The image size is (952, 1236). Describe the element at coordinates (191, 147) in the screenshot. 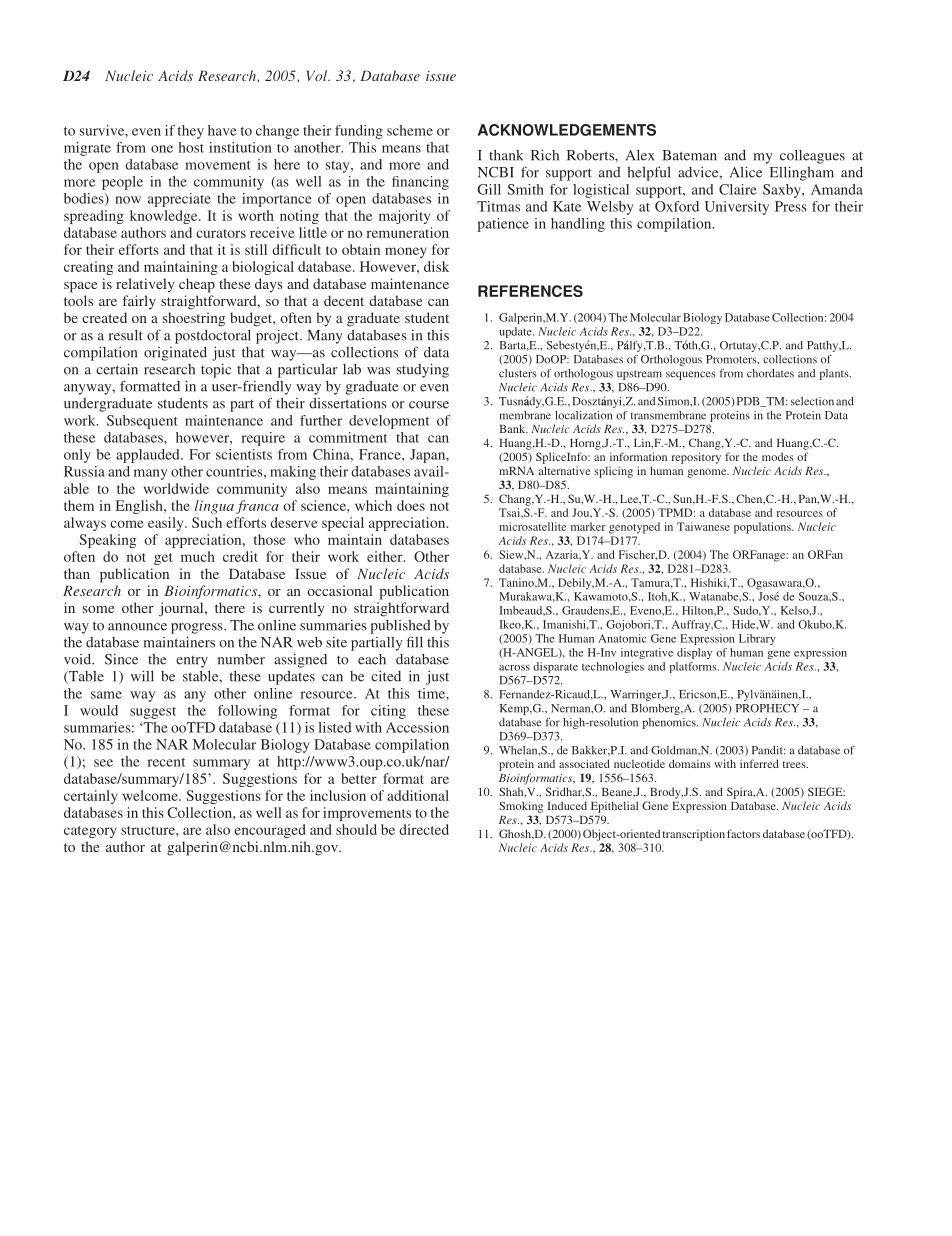

I see `host` at that location.
